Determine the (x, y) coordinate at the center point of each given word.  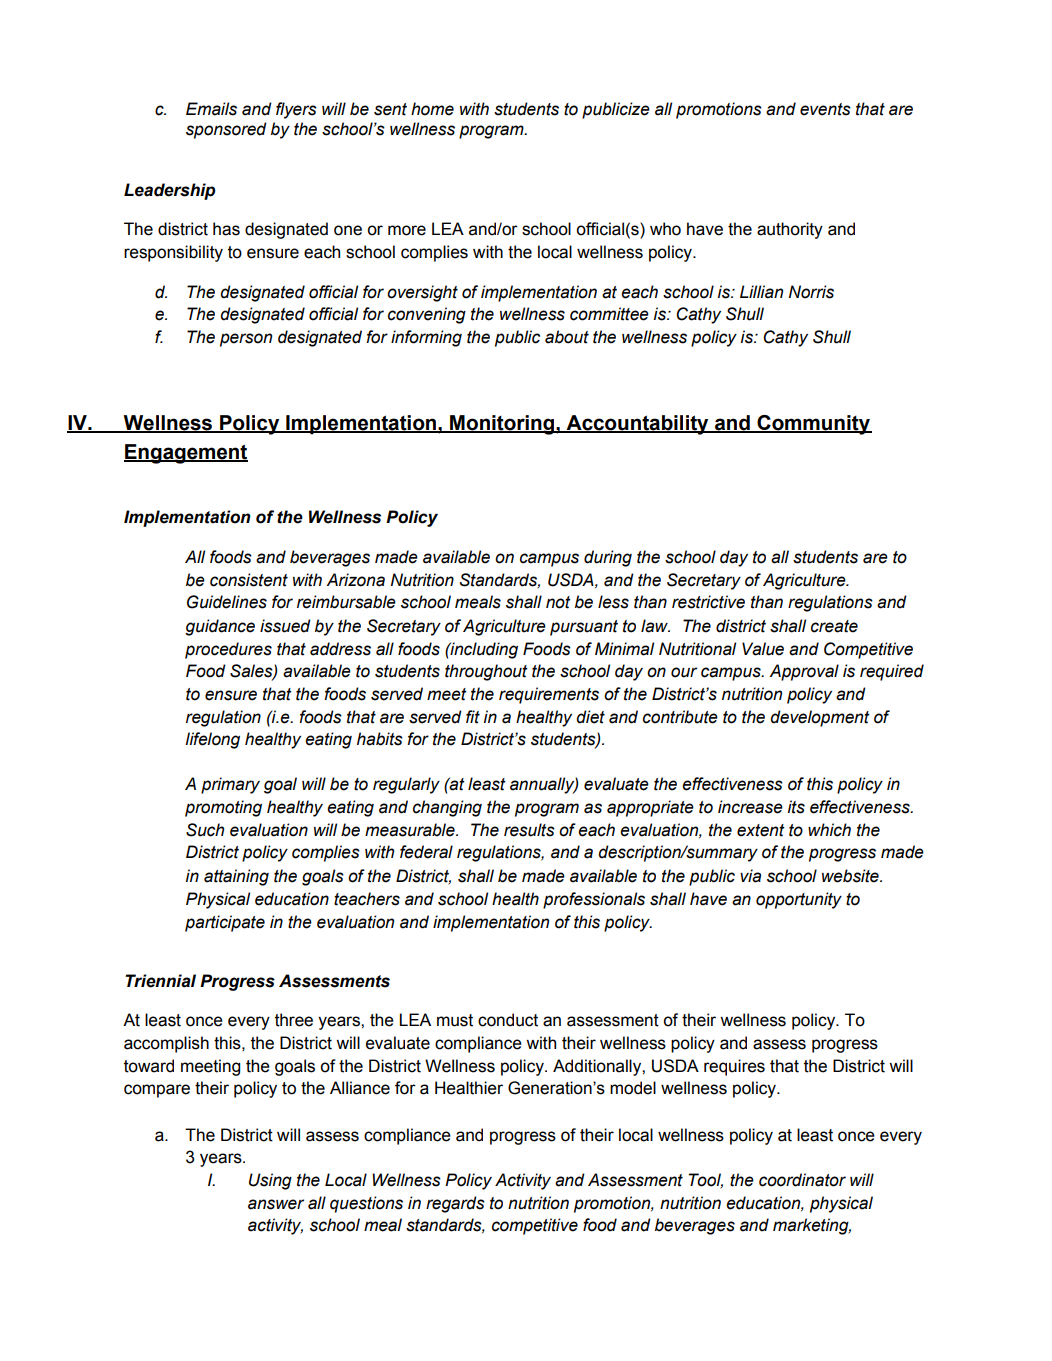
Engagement (186, 454)
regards (455, 1204)
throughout (486, 672)
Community (813, 425)
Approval (804, 672)
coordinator (802, 1180)
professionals (594, 900)
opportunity (799, 900)
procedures (228, 650)
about (567, 337)
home (432, 109)
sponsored (226, 130)
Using (270, 1181)
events (825, 109)
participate (225, 923)
